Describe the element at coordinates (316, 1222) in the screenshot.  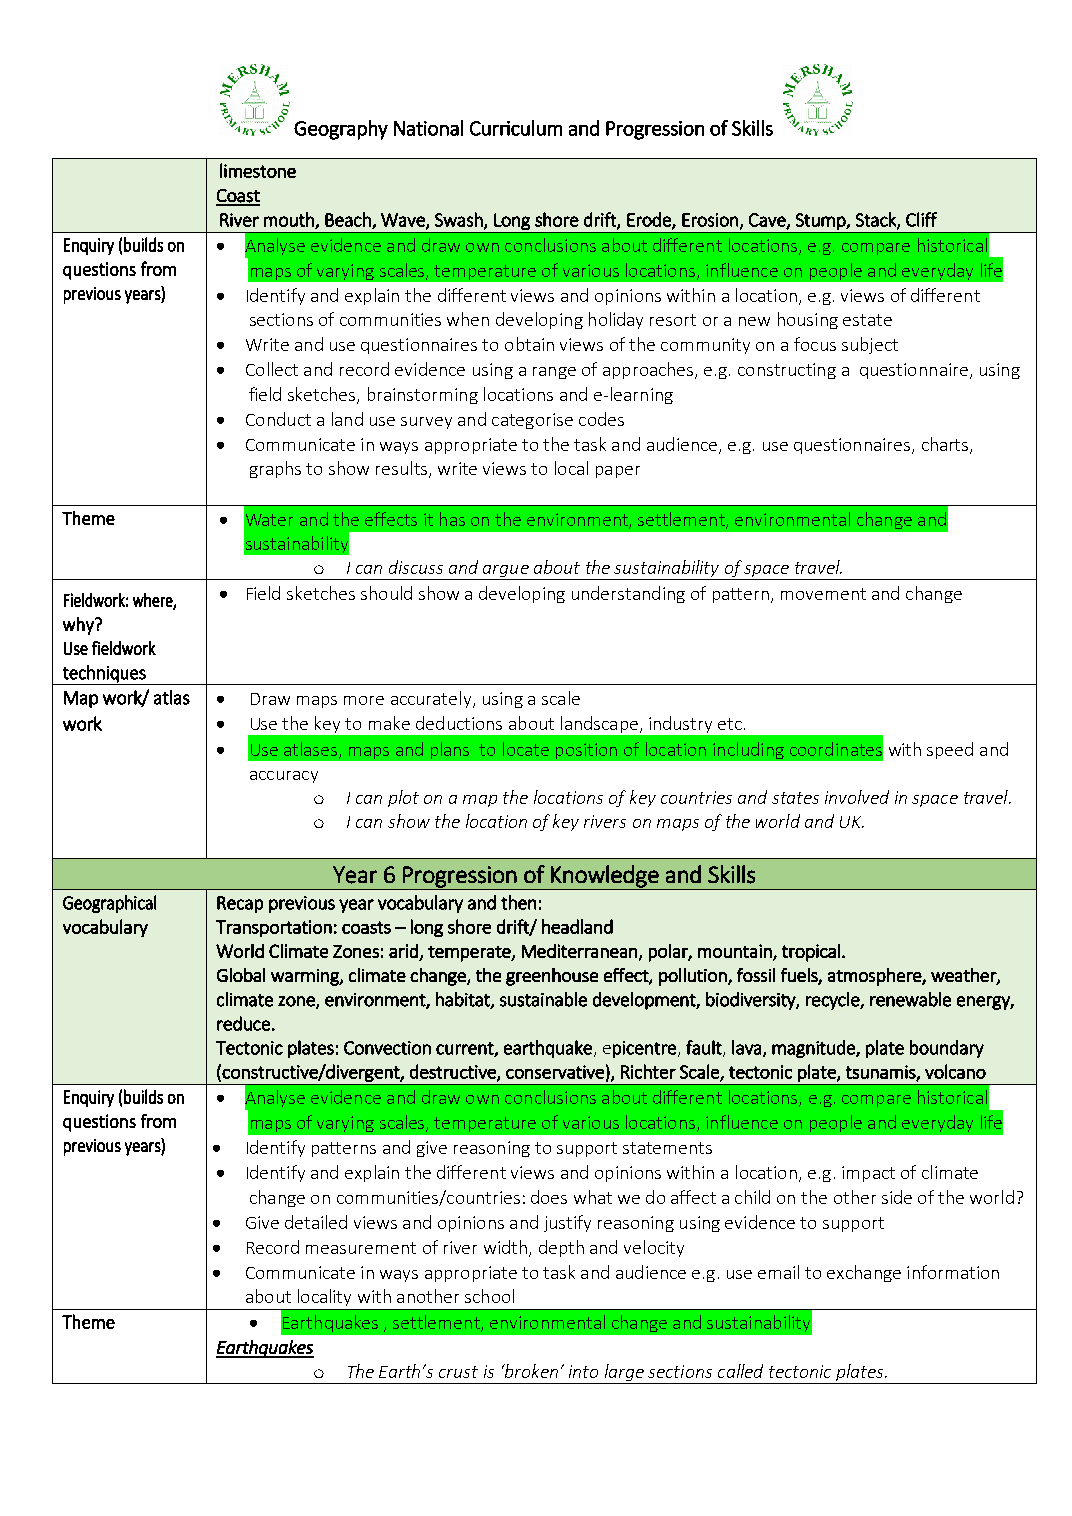
I see `detailed` at that location.
